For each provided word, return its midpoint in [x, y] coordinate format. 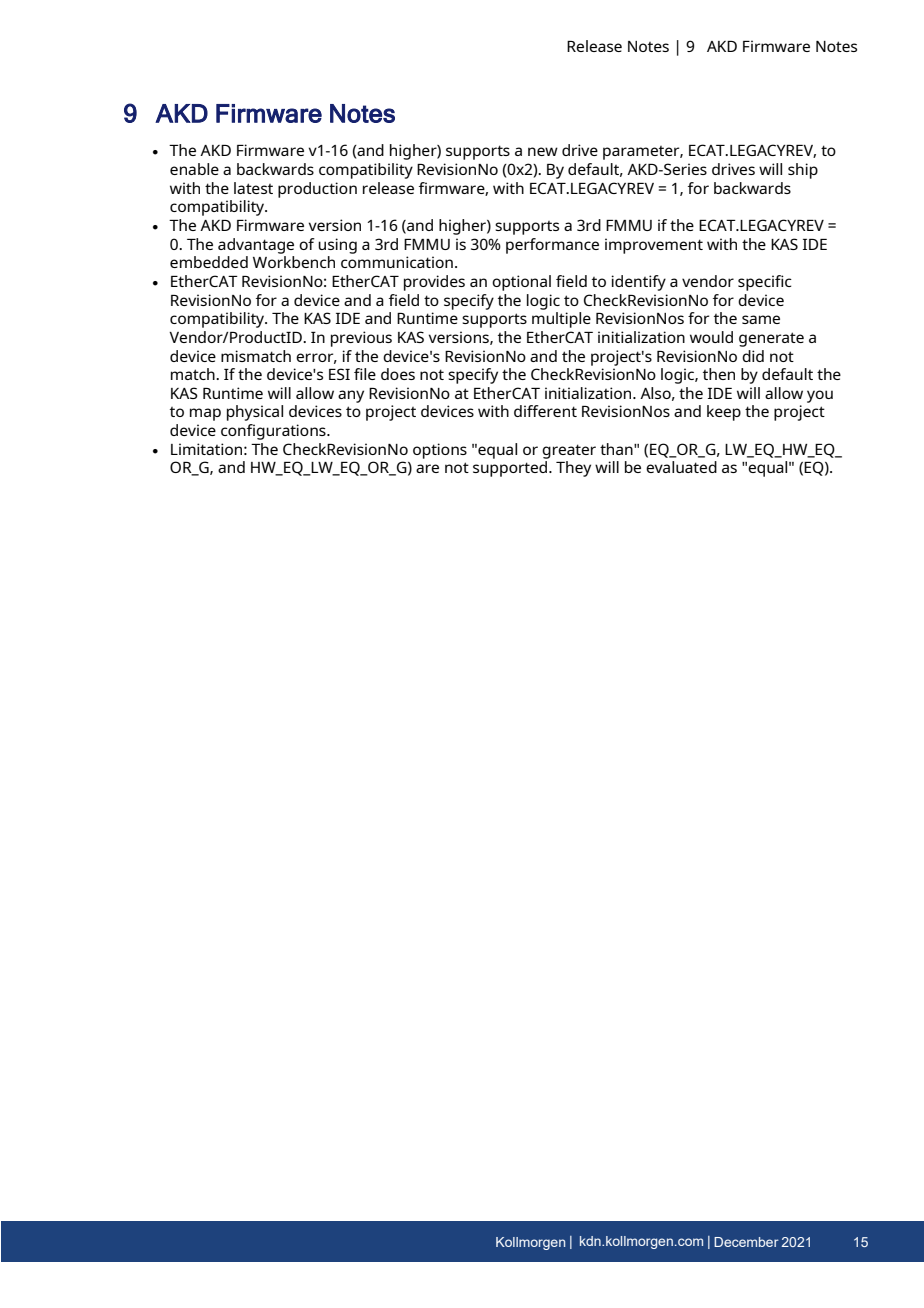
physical [255, 413]
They [573, 469]
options [440, 451]
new [543, 151]
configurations [274, 432]
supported [511, 469]
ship [803, 171]
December [746, 1242]
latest [253, 188]
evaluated [681, 467]
